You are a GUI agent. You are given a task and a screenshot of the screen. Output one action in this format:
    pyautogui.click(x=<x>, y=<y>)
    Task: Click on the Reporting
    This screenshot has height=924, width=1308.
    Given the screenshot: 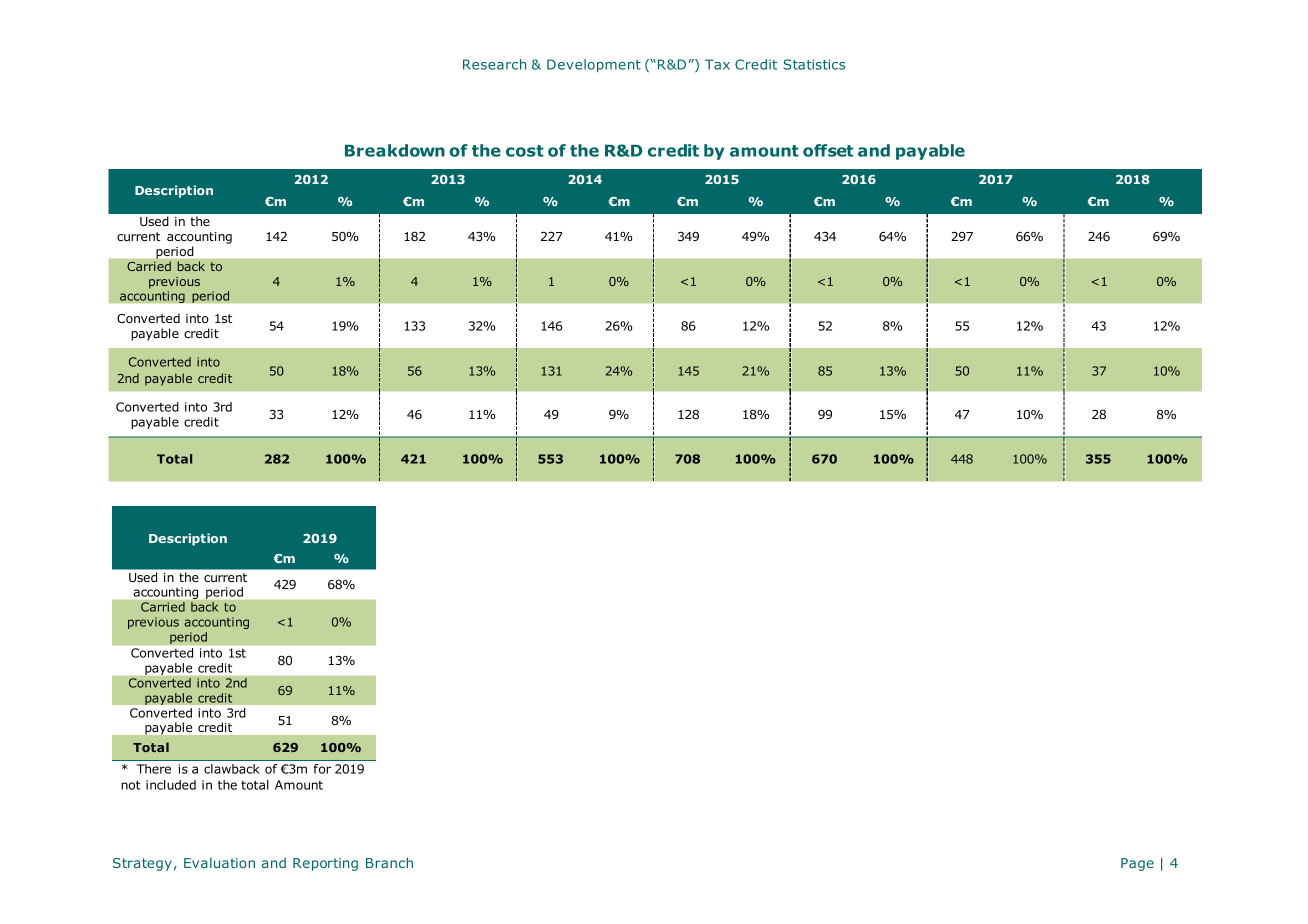 What is the action you would take?
    pyautogui.click(x=325, y=864)
